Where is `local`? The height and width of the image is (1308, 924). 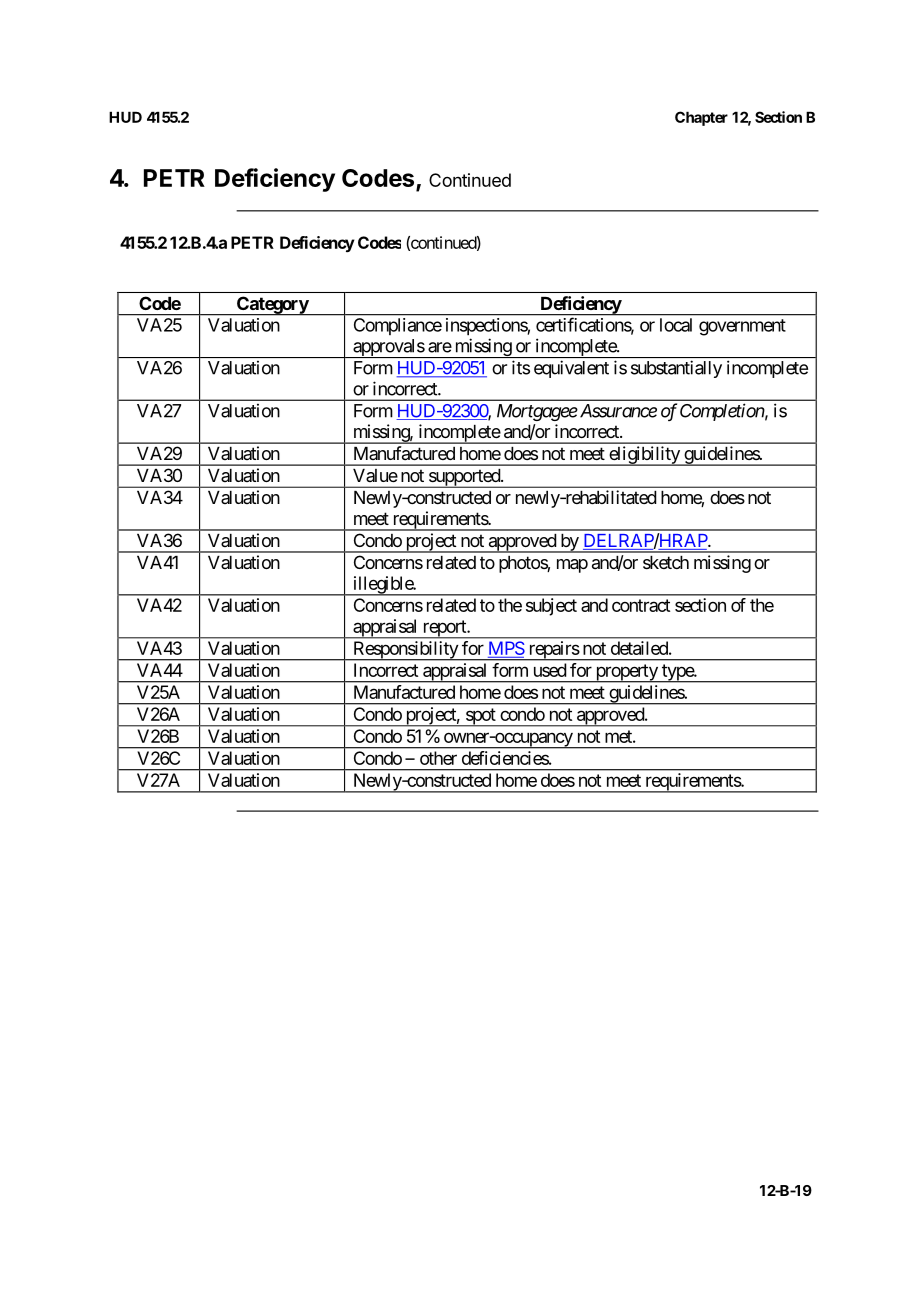
local is located at coordinates (676, 325).
